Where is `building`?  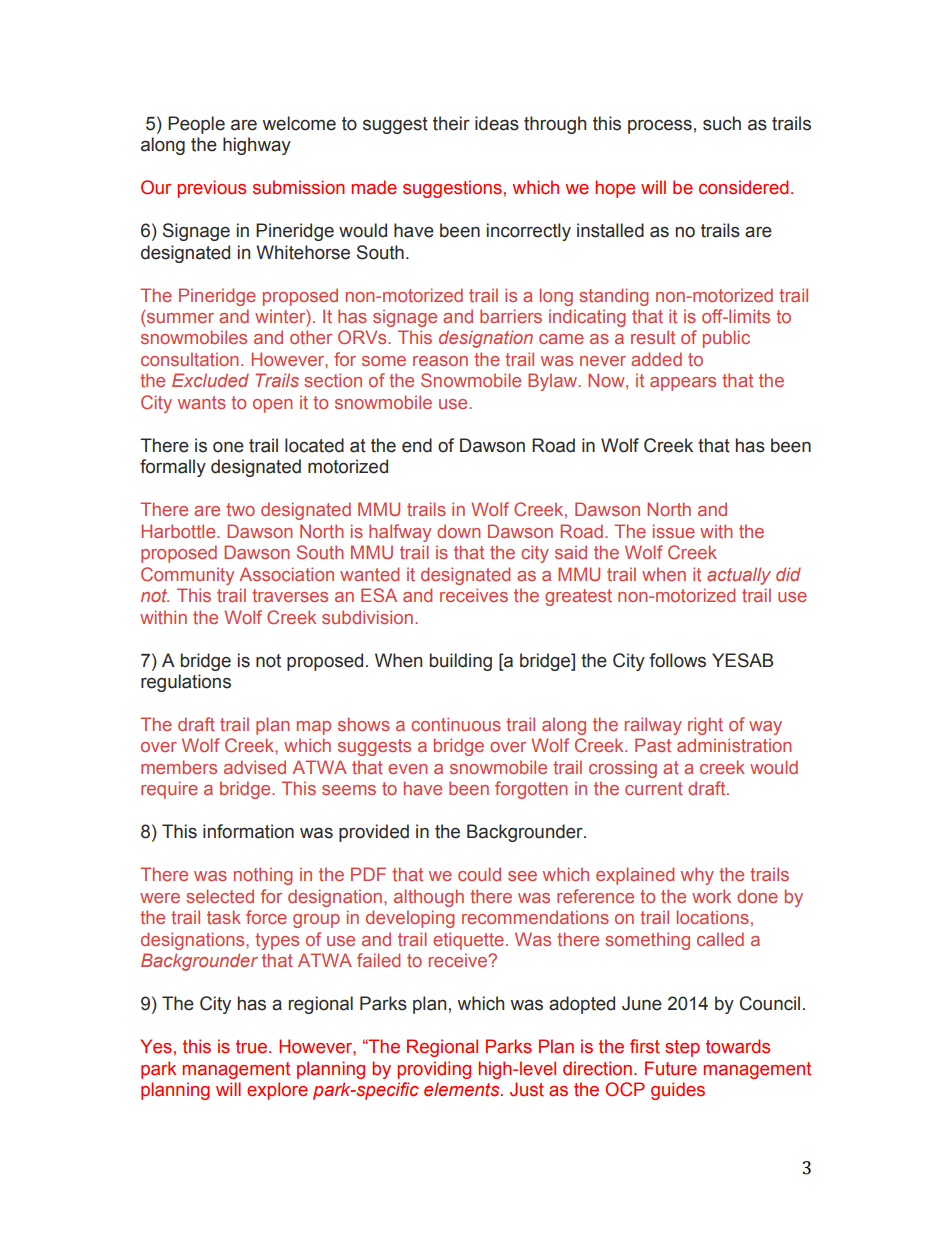
building is located at coordinates (461, 662).
